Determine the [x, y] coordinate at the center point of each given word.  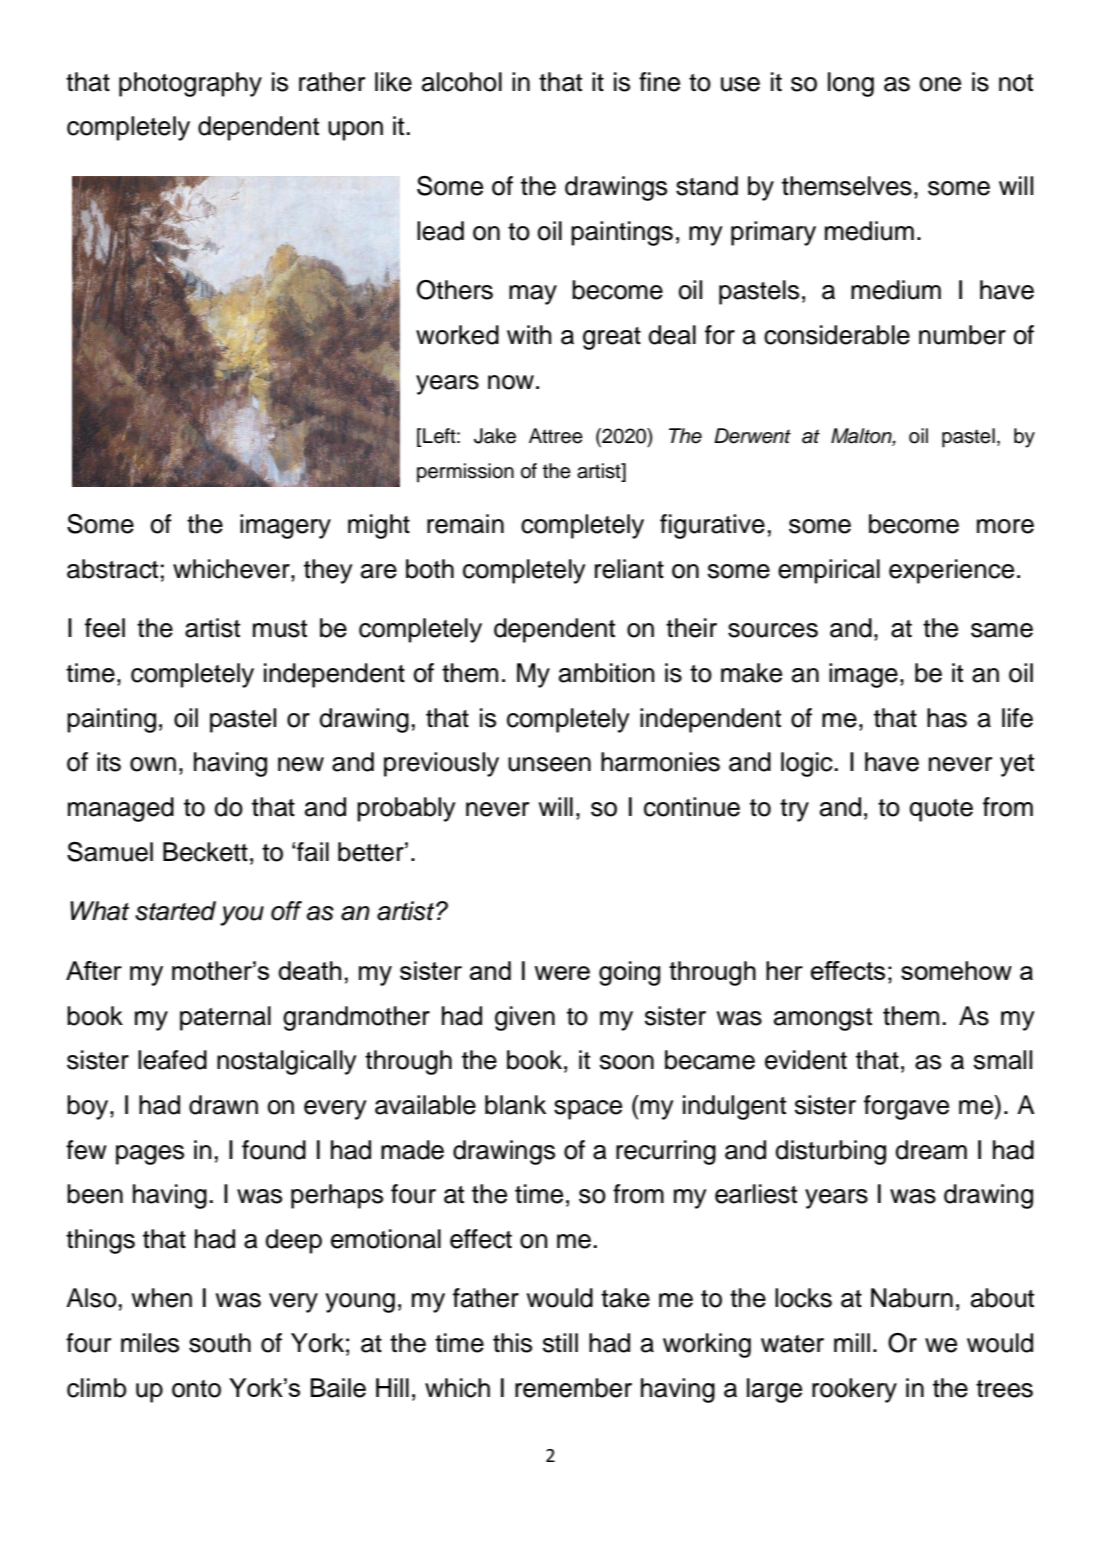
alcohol [462, 82]
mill [852, 1342]
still [560, 1343]
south [220, 1343]
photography [190, 84]
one [940, 84]
